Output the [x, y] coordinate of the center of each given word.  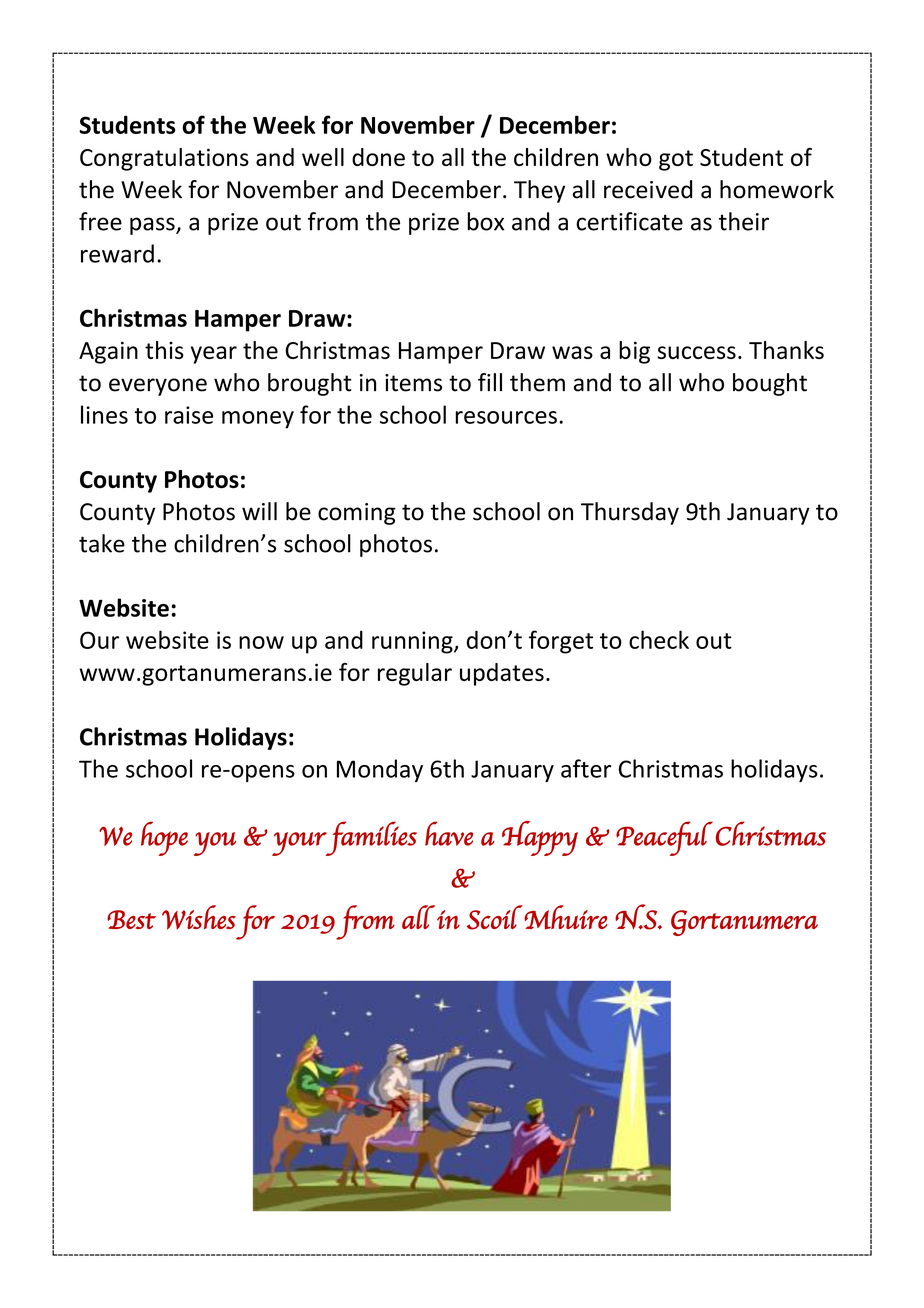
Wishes [199, 917]
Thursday [630, 513]
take [102, 543]
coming [357, 514]
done [378, 157]
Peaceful [664, 838]
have [449, 833]
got [676, 160]
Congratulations [164, 159]
